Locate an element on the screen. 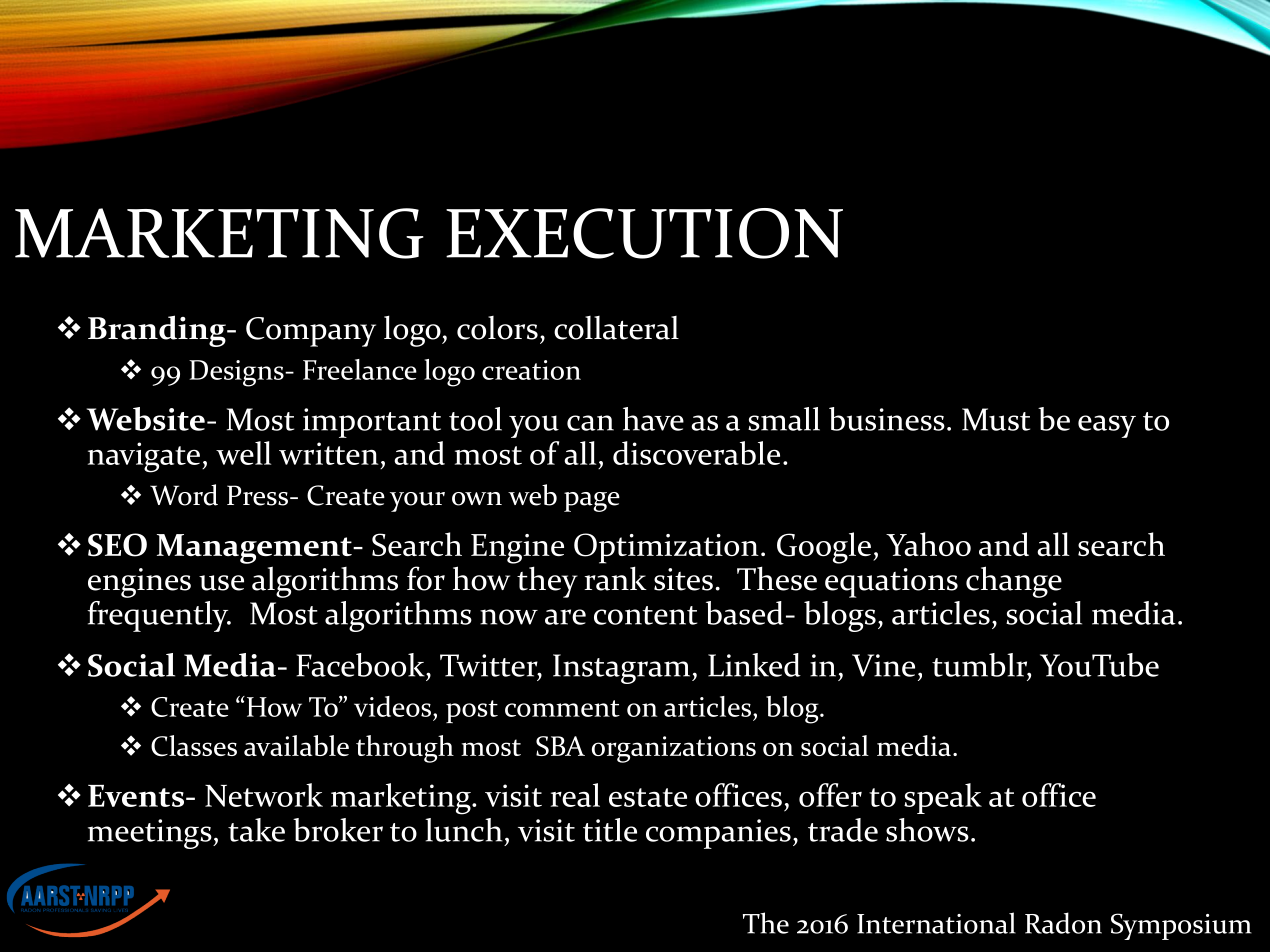 This screenshot has height=952, width=1270. Instagram is located at coordinates (623, 669).
